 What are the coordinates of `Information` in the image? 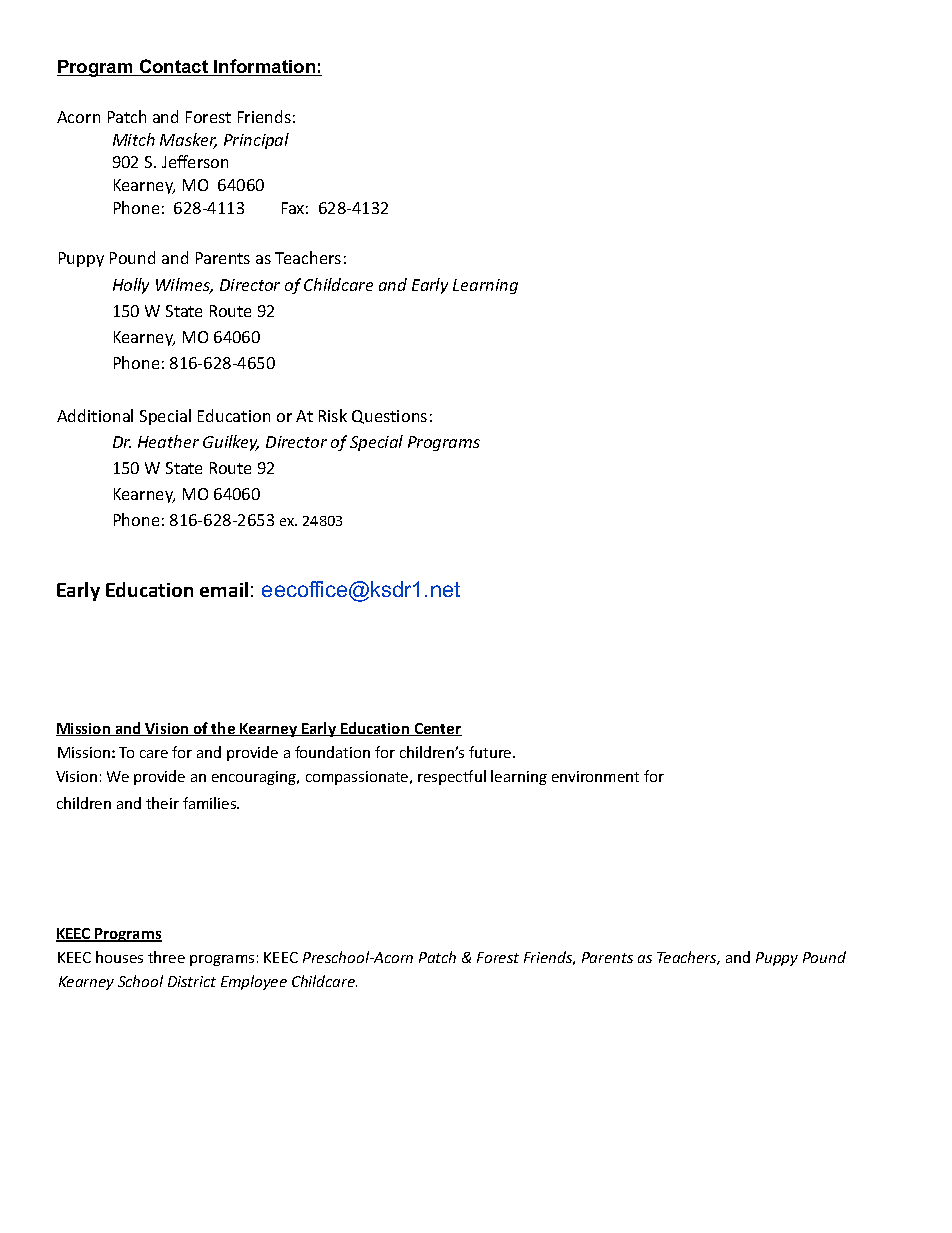 It's located at (264, 67).
